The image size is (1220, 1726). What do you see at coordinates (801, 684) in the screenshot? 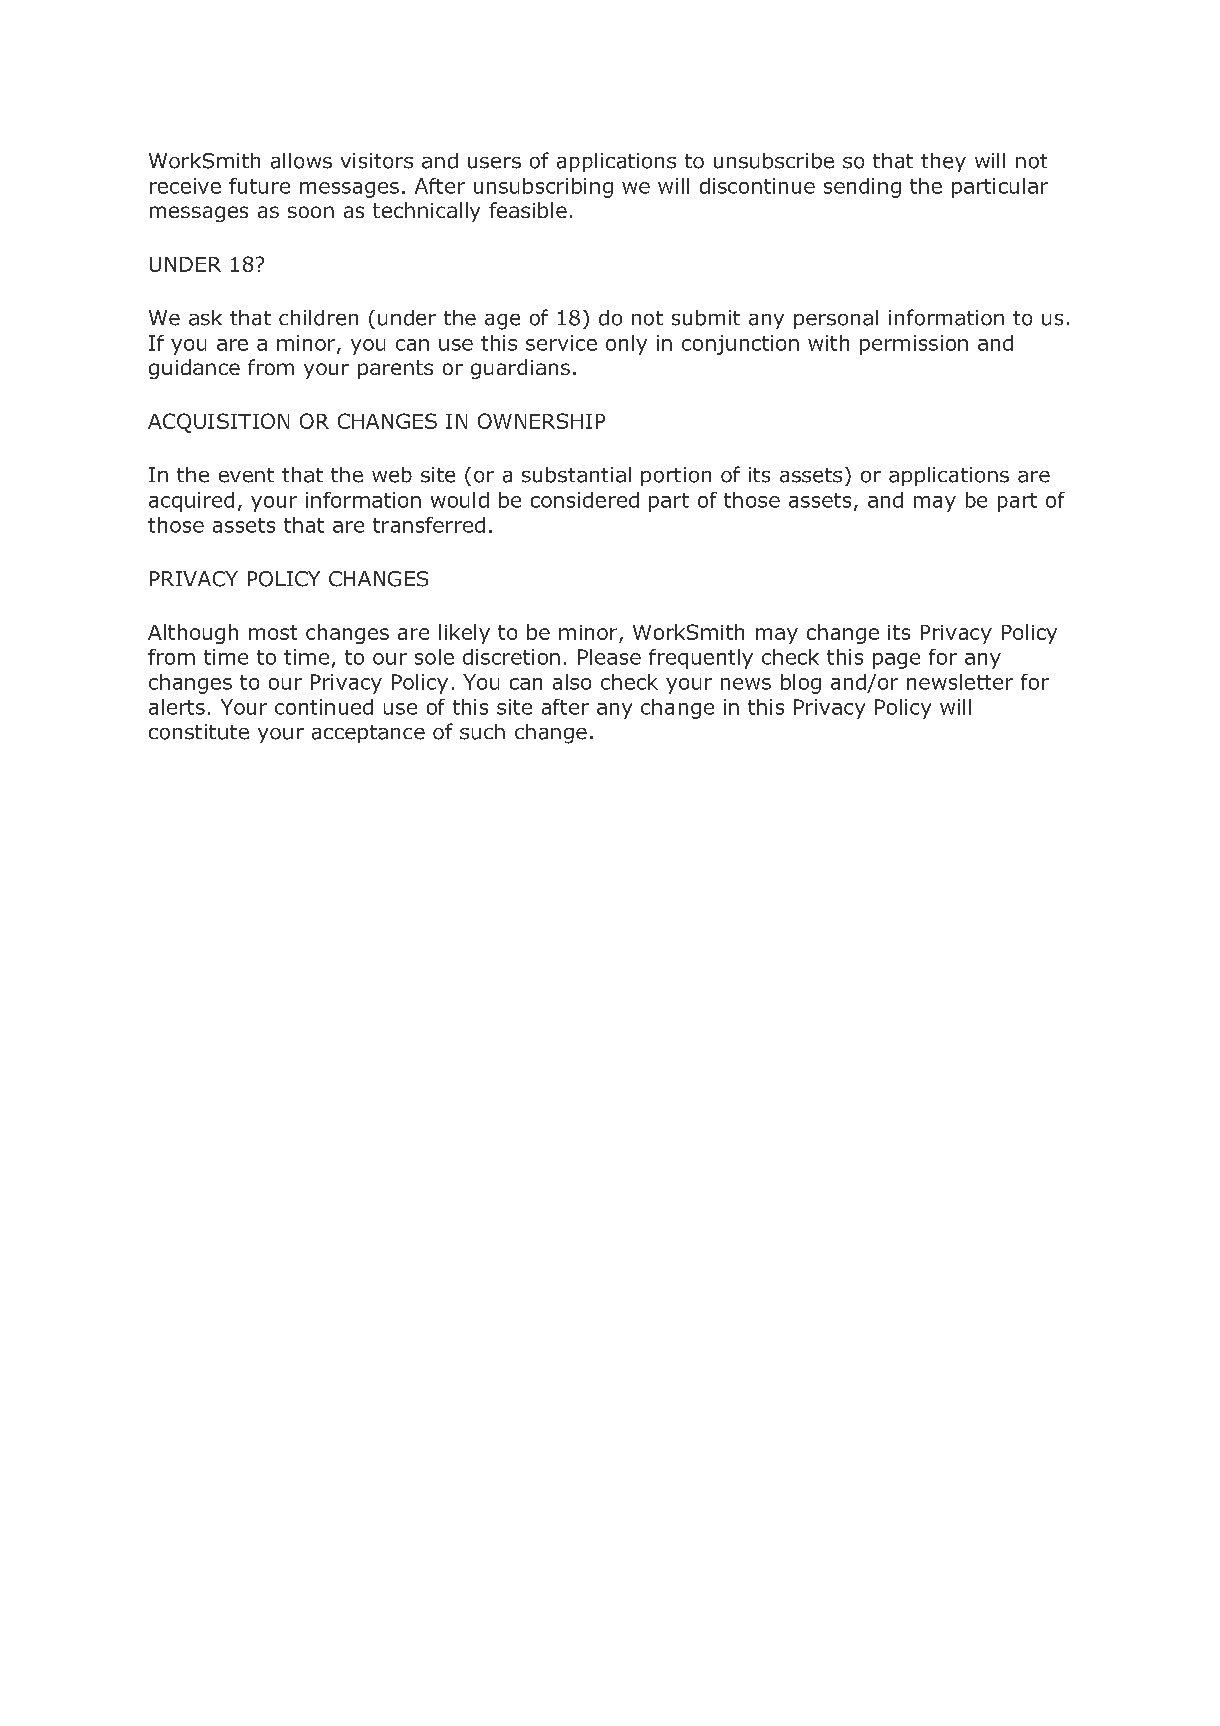
I see `blog` at bounding box center [801, 684].
